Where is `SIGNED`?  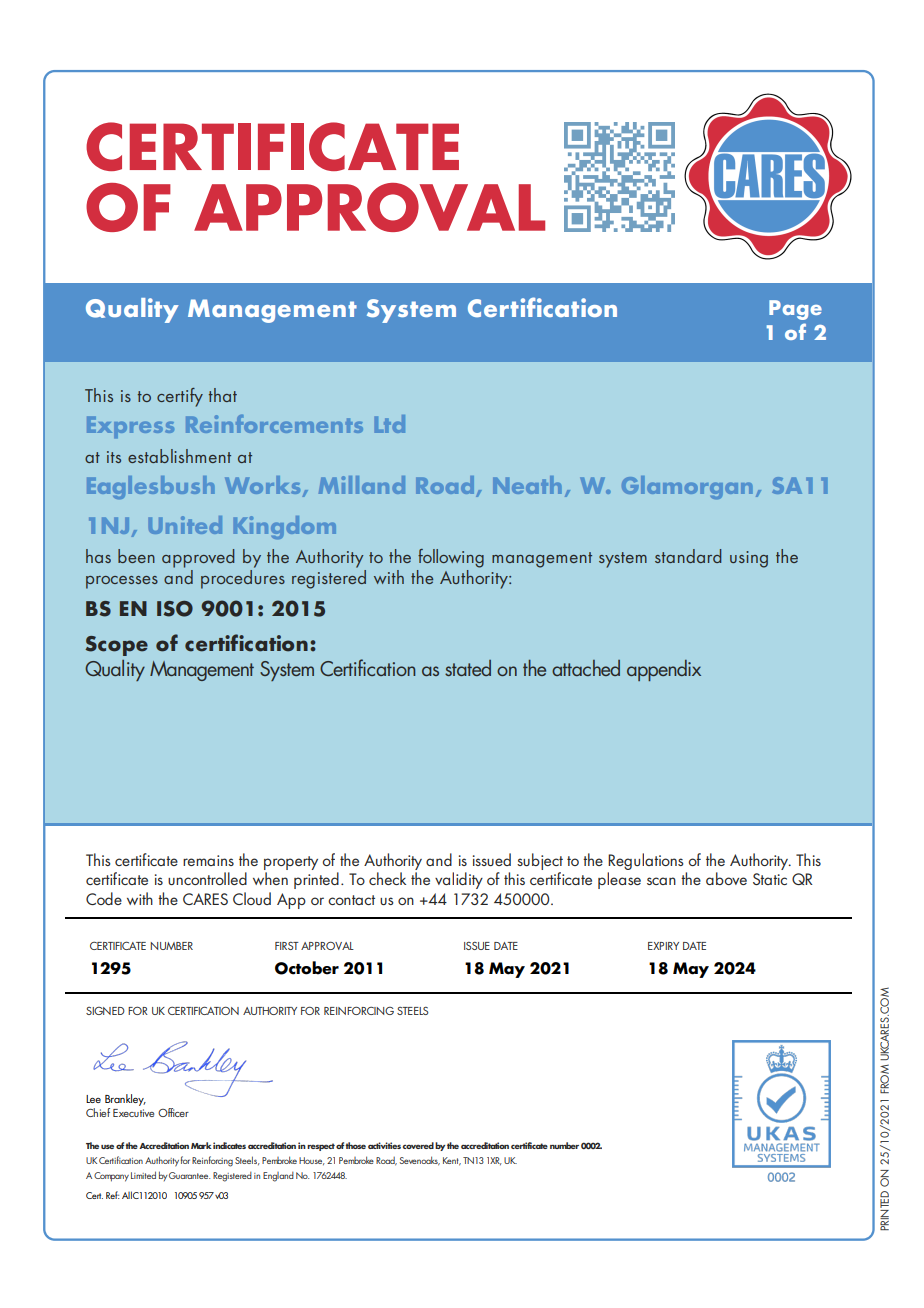
SIGNED is located at coordinates (105, 1011).
